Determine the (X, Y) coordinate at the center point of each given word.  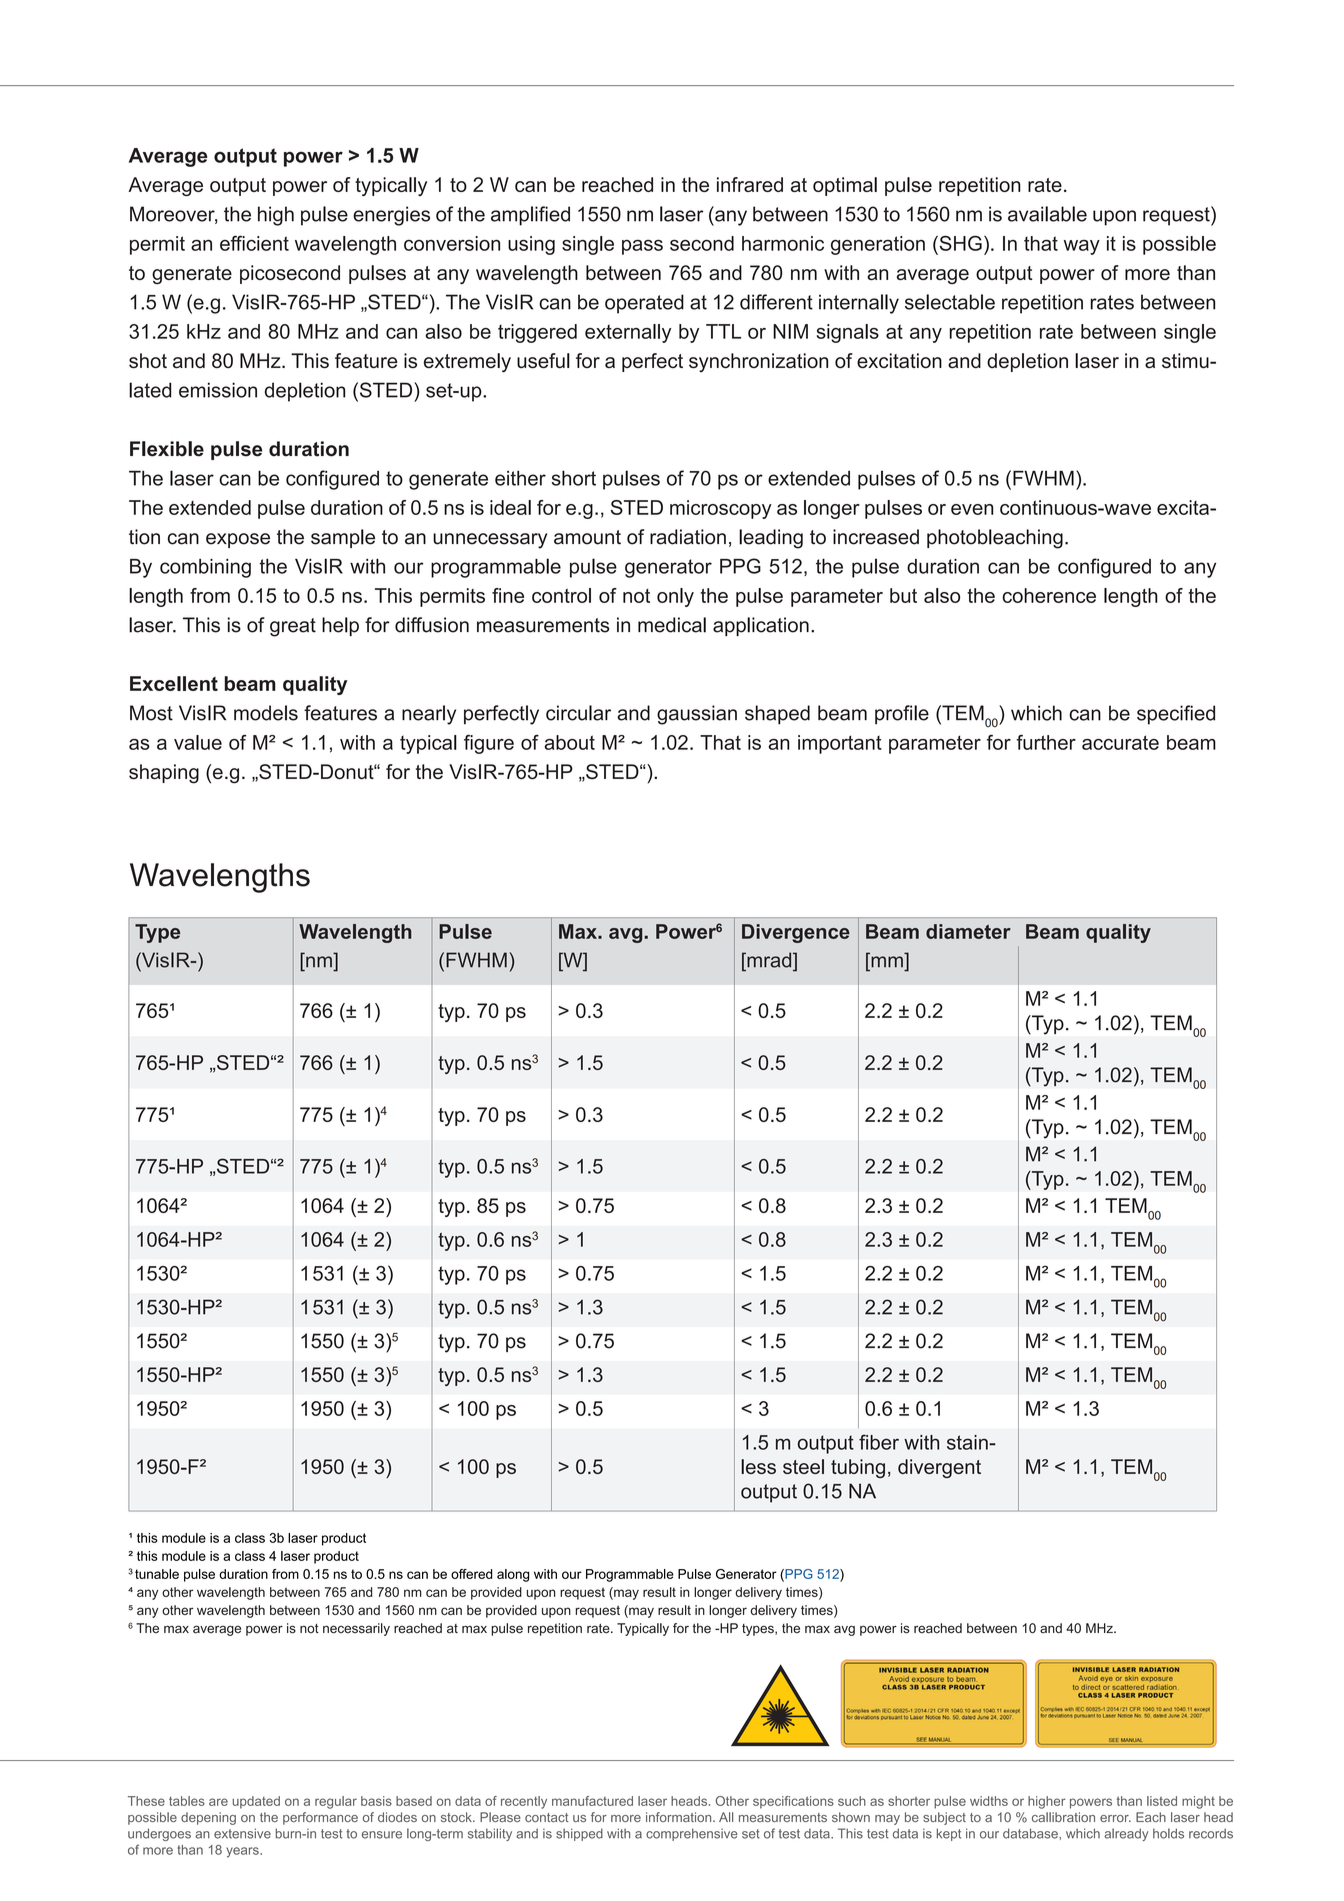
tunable (157, 1574)
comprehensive (692, 1834)
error (1115, 1818)
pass (642, 247)
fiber (879, 1442)
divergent (939, 1468)
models (266, 713)
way (1082, 247)
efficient (254, 243)
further (1046, 742)
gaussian (697, 715)
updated (256, 1802)
